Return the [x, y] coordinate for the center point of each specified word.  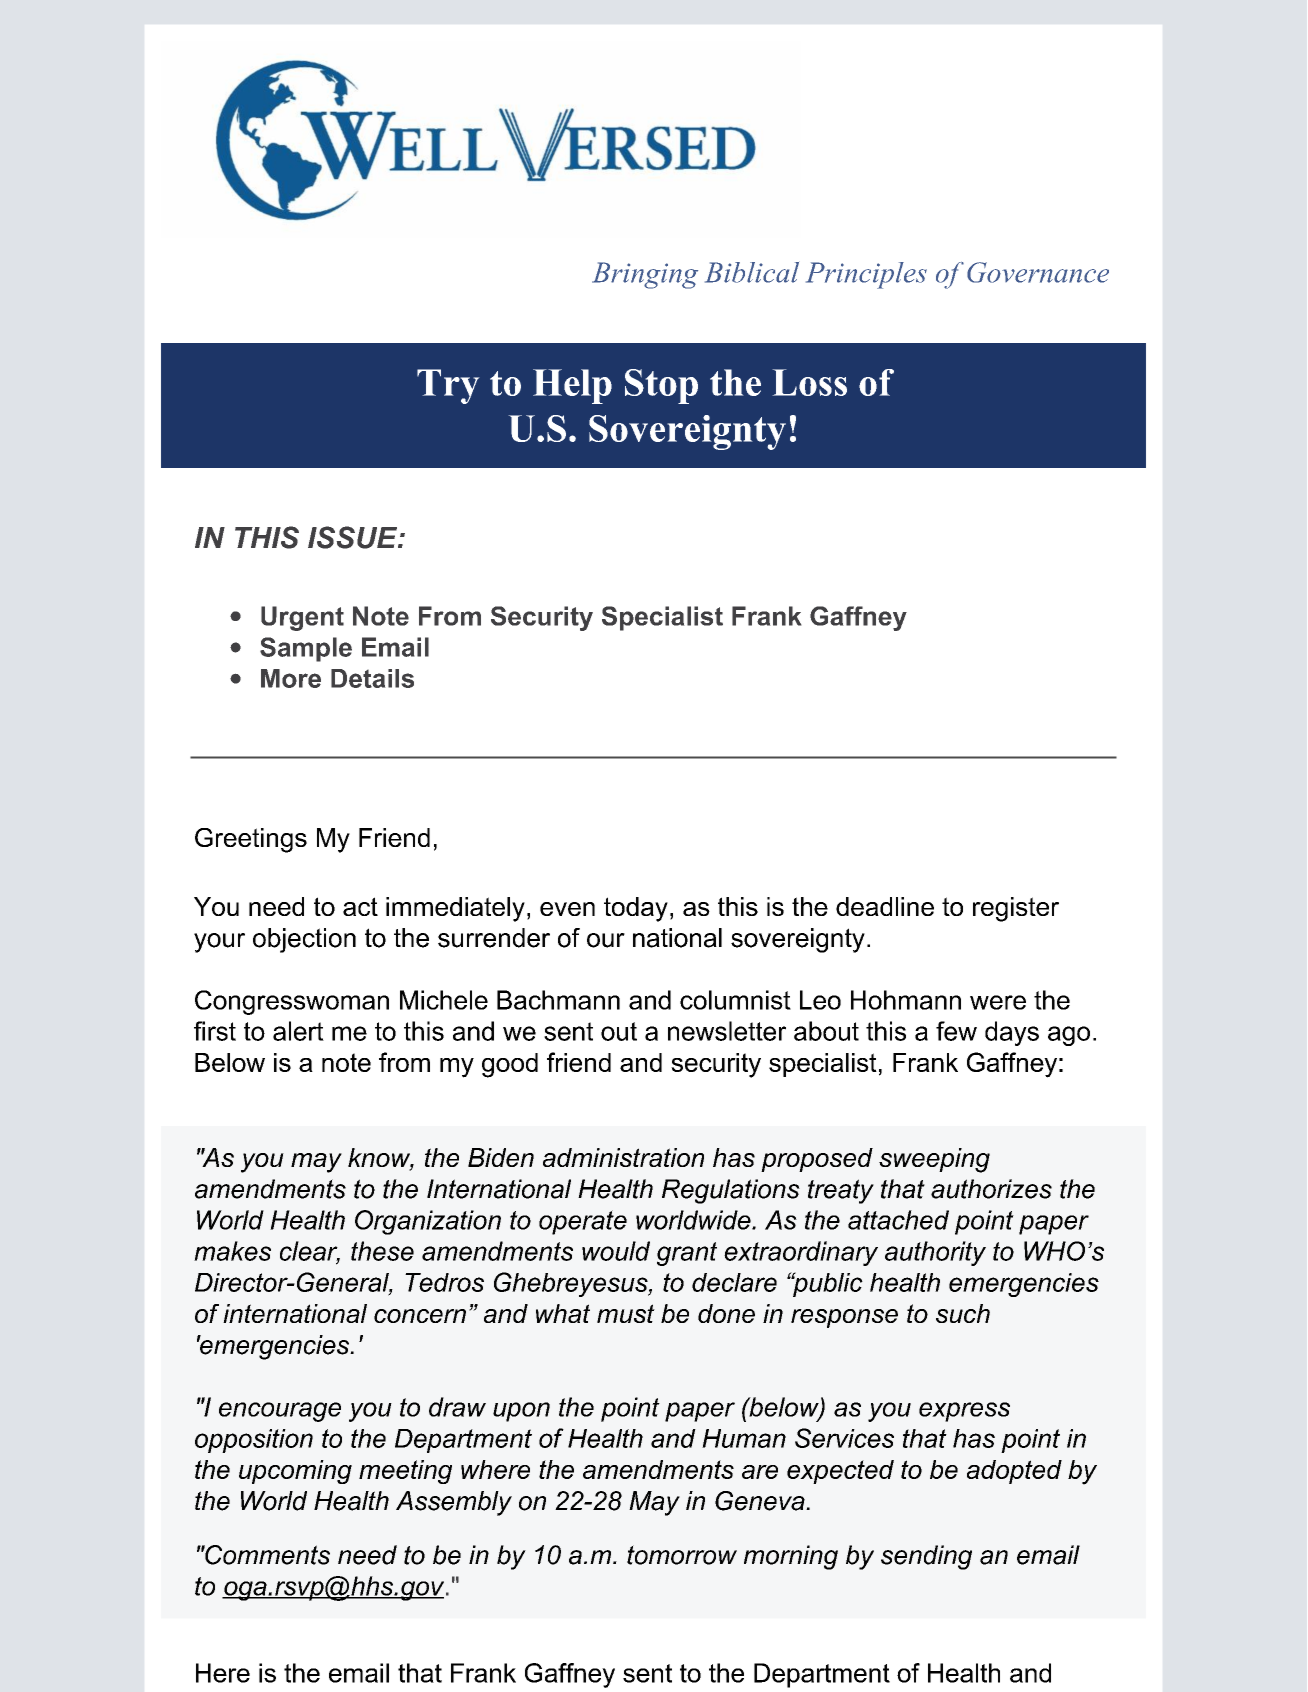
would [616, 1251]
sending [926, 1557]
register [1016, 909]
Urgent [302, 618]
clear [310, 1252]
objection [304, 940]
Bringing [645, 275]
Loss [809, 382]
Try [448, 386]
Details [372, 678]
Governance [1038, 272]
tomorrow [682, 1555]
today [636, 909]
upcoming [295, 1472]
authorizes [991, 1189]
